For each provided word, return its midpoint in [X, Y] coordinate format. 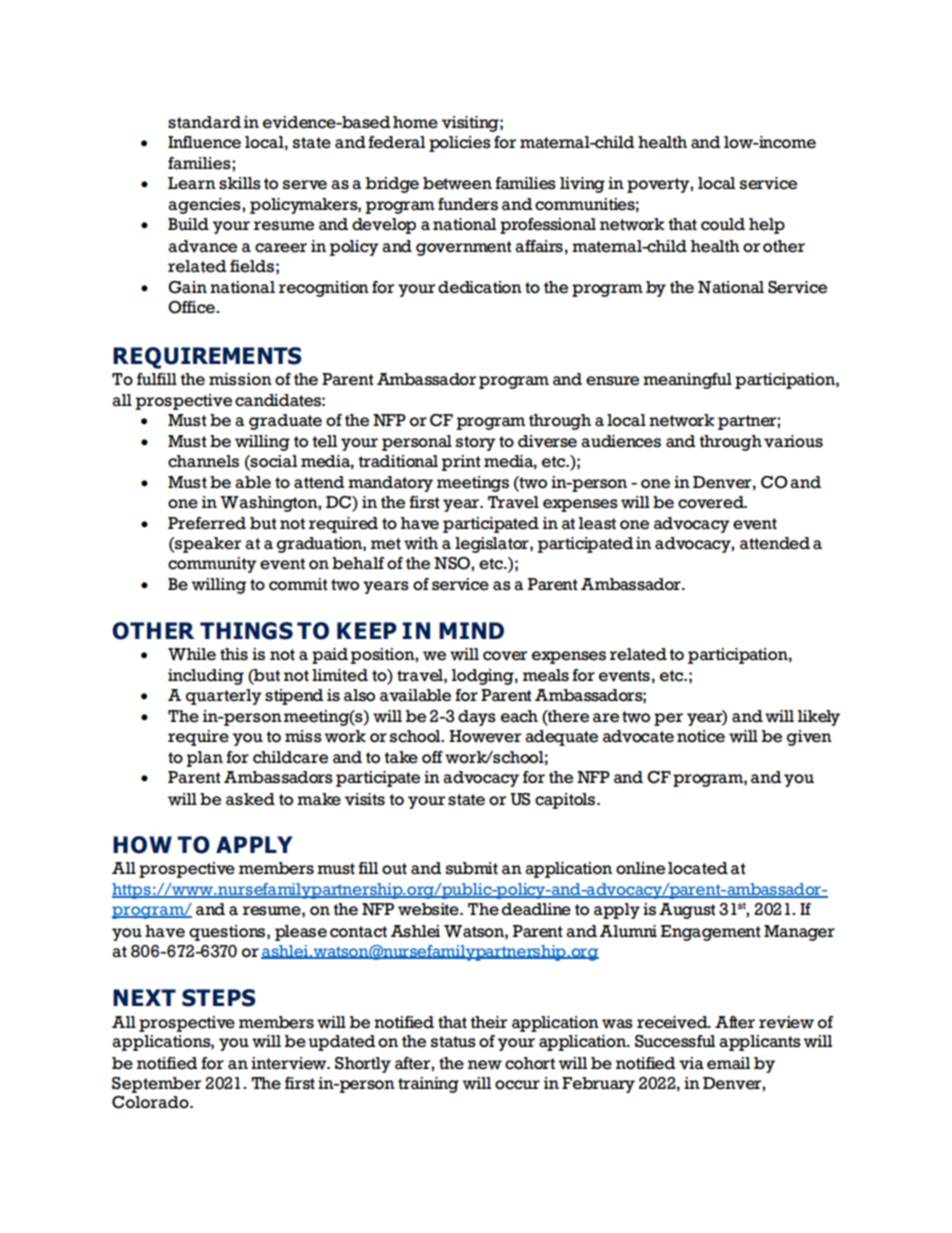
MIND [471, 630]
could [723, 224]
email [728, 1063]
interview [290, 1063]
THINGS [246, 631]
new [485, 1065]
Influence [204, 142]
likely [819, 718]
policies [460, 144]
